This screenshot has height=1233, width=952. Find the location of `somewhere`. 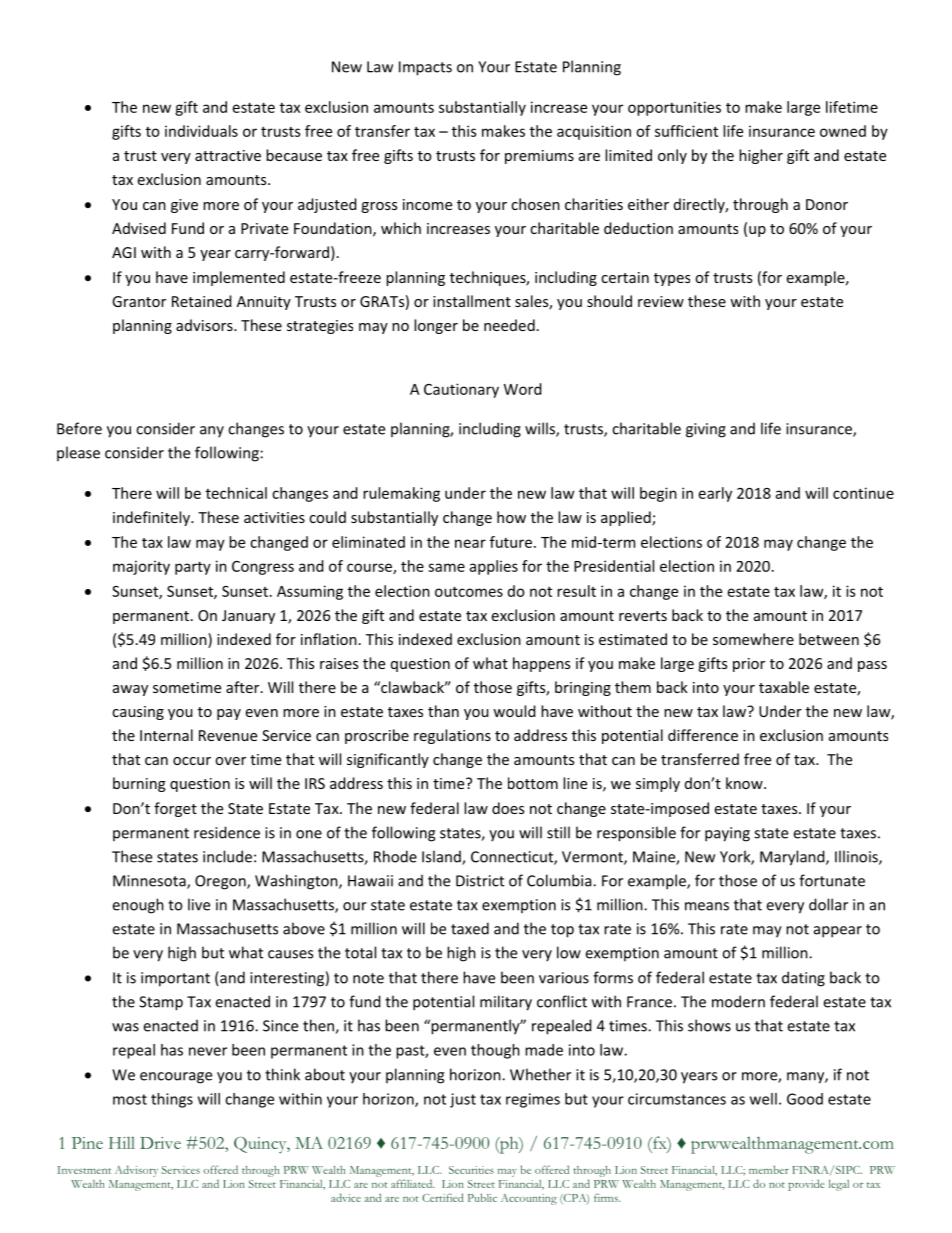

somewhere is located at coordinates (753, 639).
